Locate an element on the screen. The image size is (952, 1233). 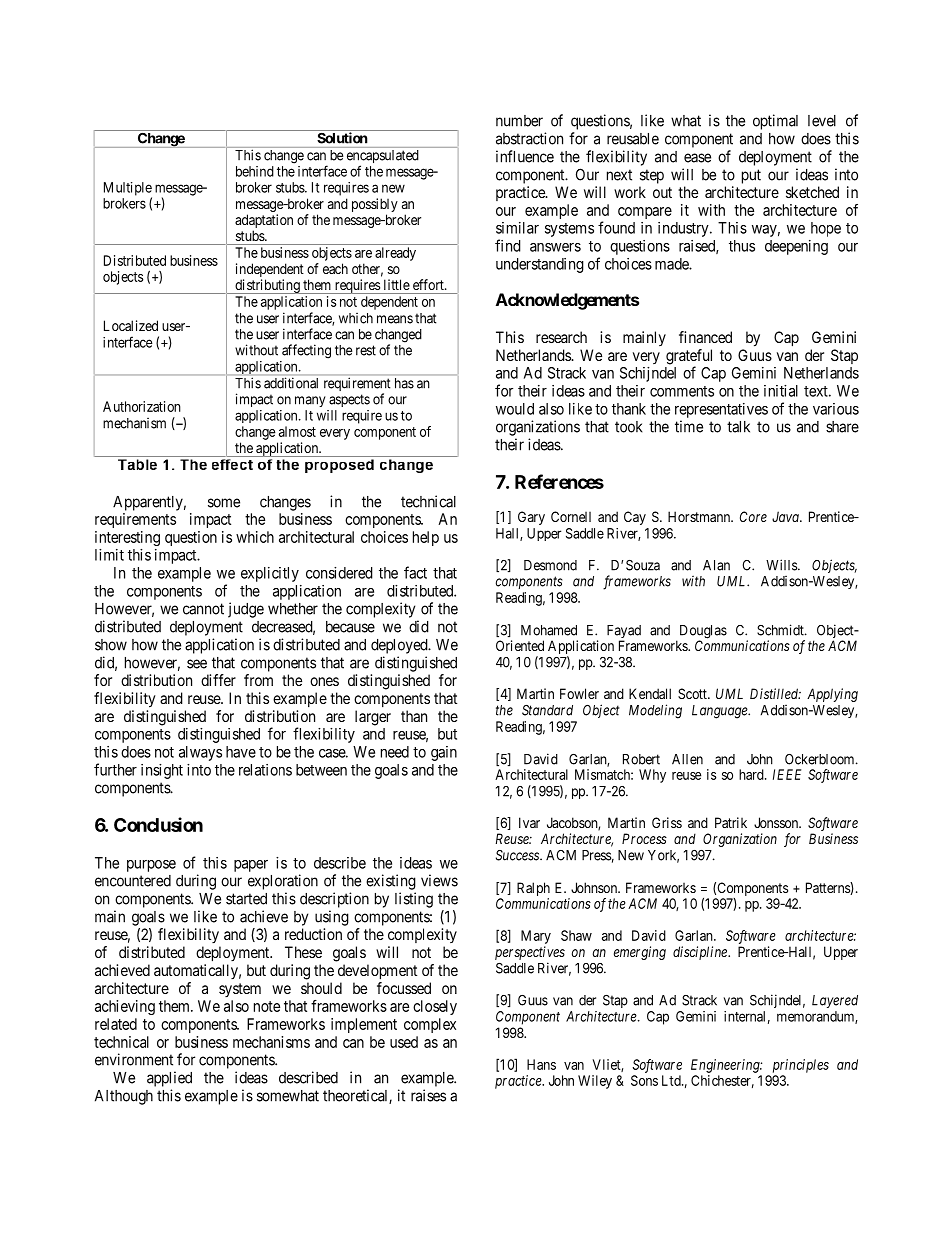
behind is located at coordinates (255, 171).
